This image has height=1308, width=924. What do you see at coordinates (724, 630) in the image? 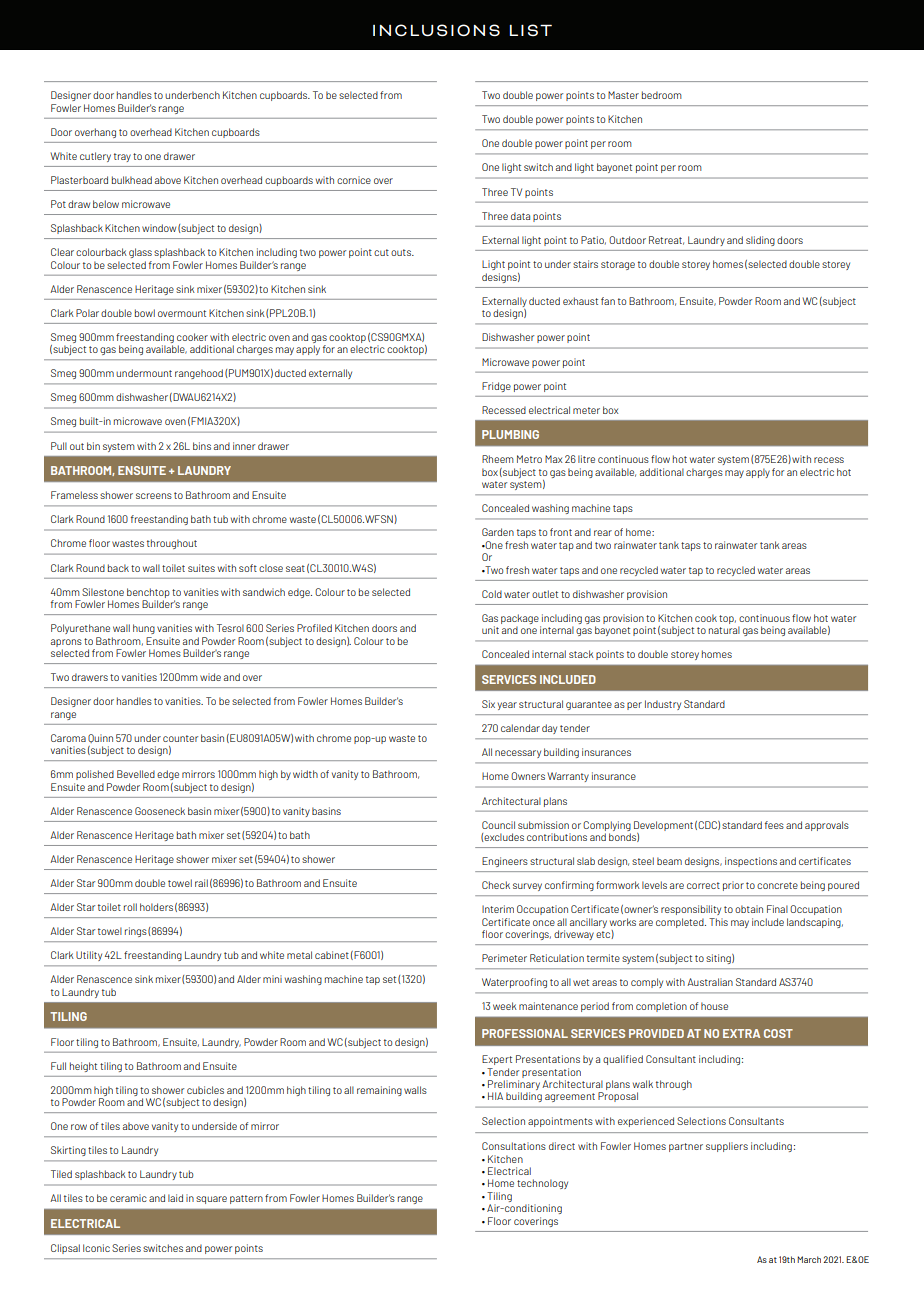
I see `natural` at bounding box center [724, 630].
